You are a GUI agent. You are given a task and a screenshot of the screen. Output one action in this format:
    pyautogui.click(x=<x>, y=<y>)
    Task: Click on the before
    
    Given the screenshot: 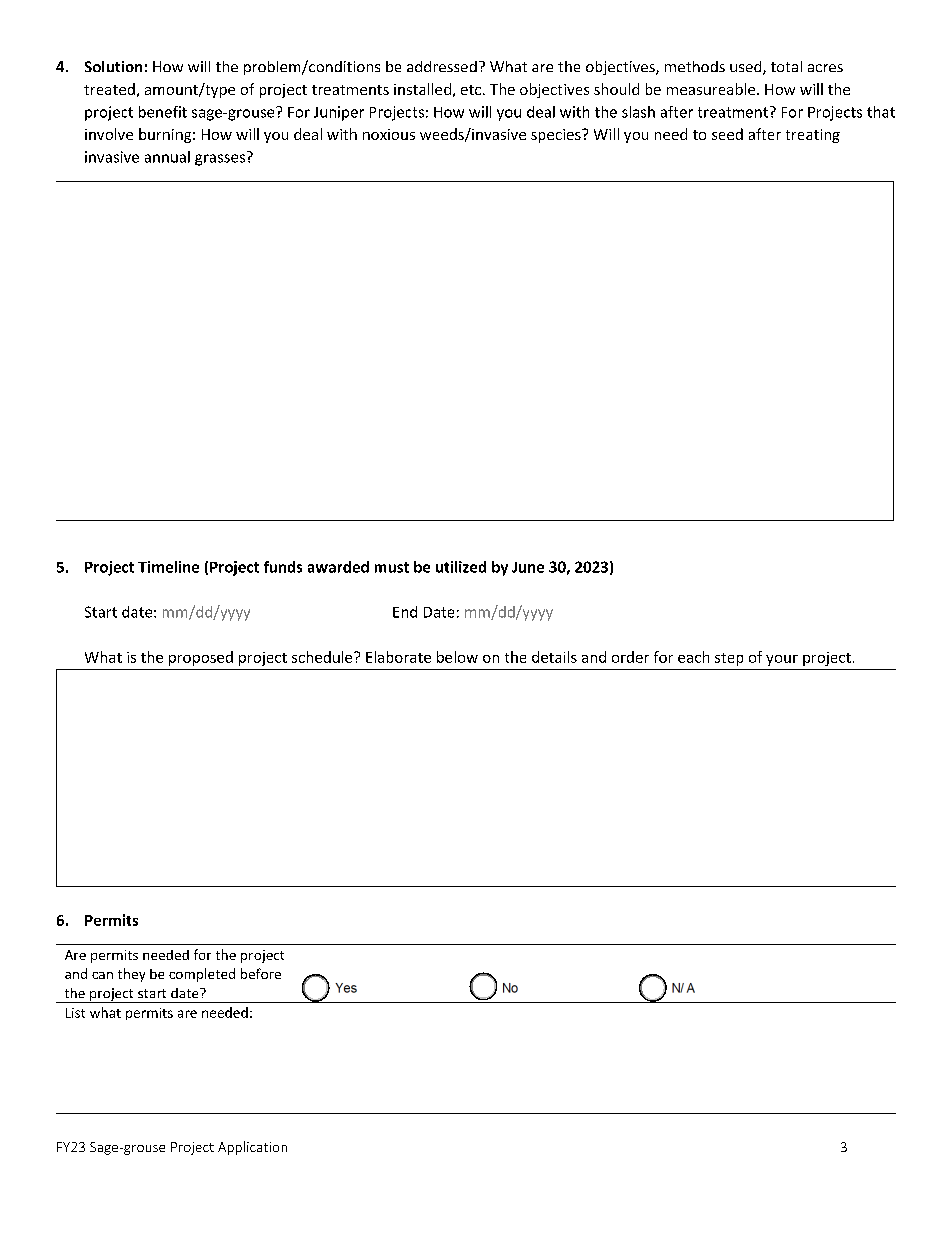 What is the action you would take?
    pyautogui.click(x=261, y=973)
